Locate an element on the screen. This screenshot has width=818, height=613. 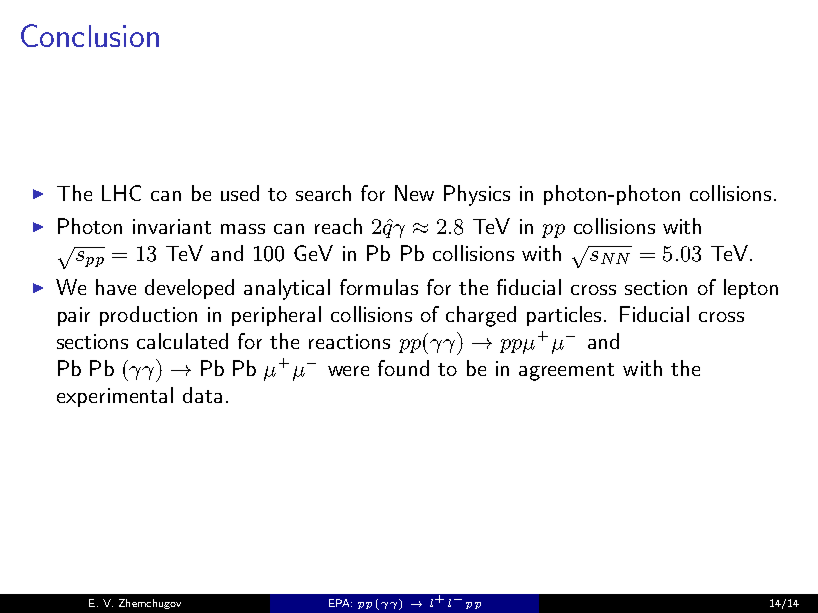
Physics is located at coordinates (477, 195).
